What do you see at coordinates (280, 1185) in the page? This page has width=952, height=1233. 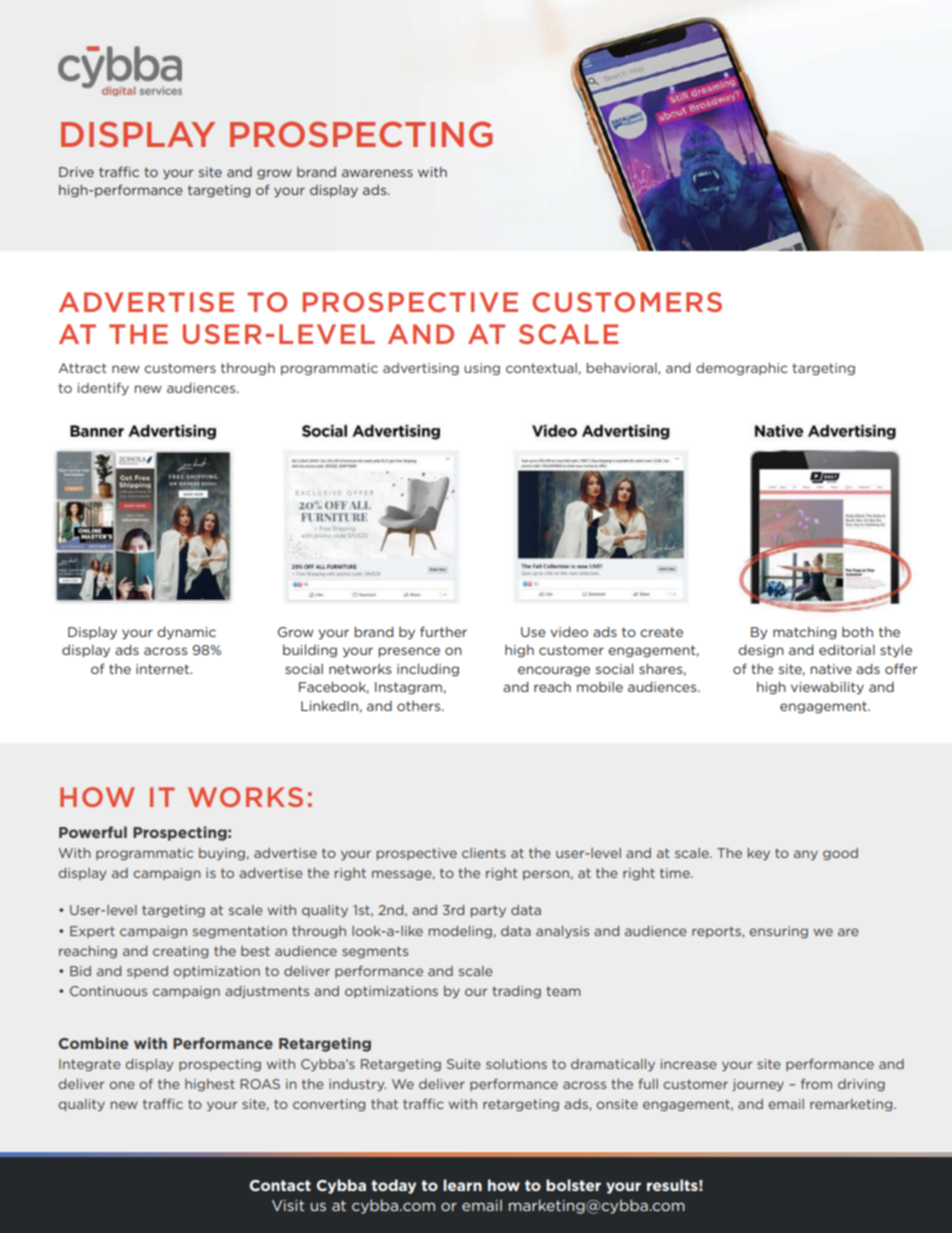 I see `Contact` at bounding box center [280, 1185].
